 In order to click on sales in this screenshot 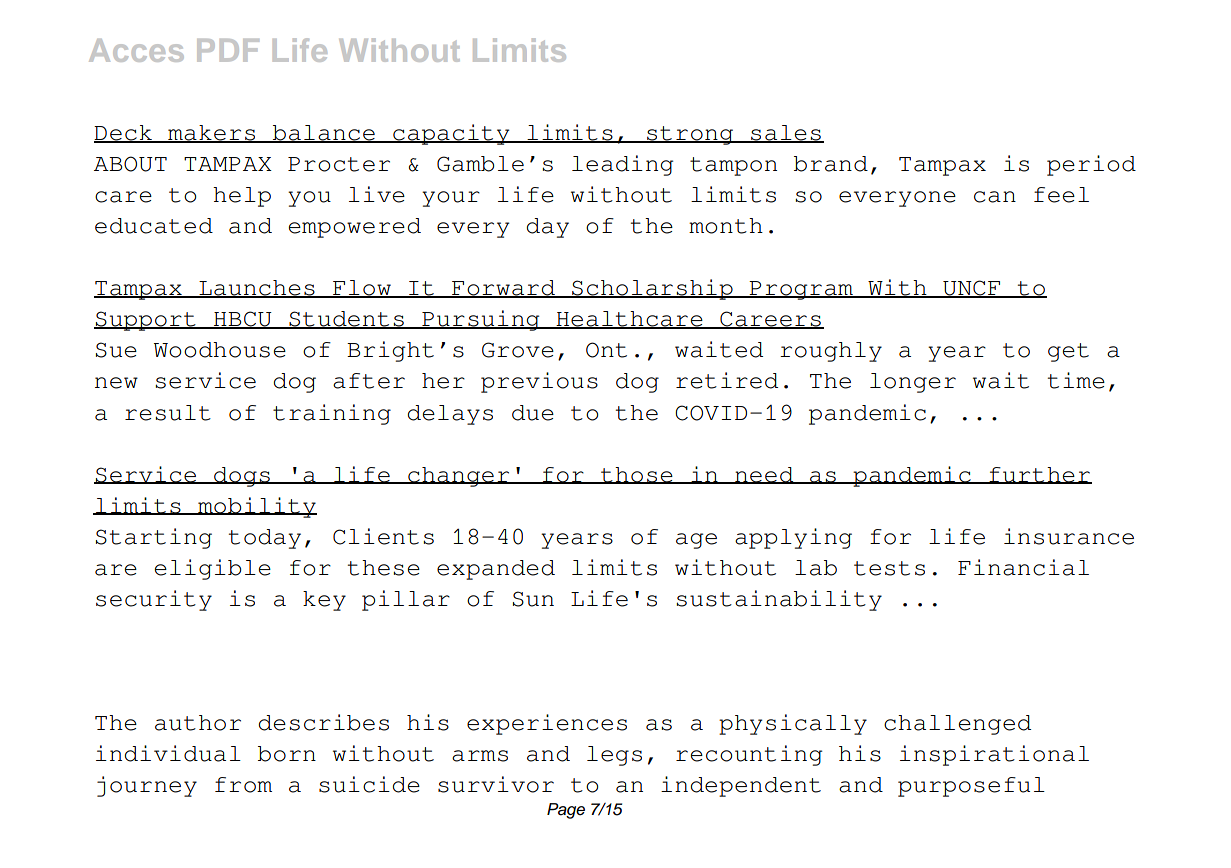, I will do `click(786, 134)`.
